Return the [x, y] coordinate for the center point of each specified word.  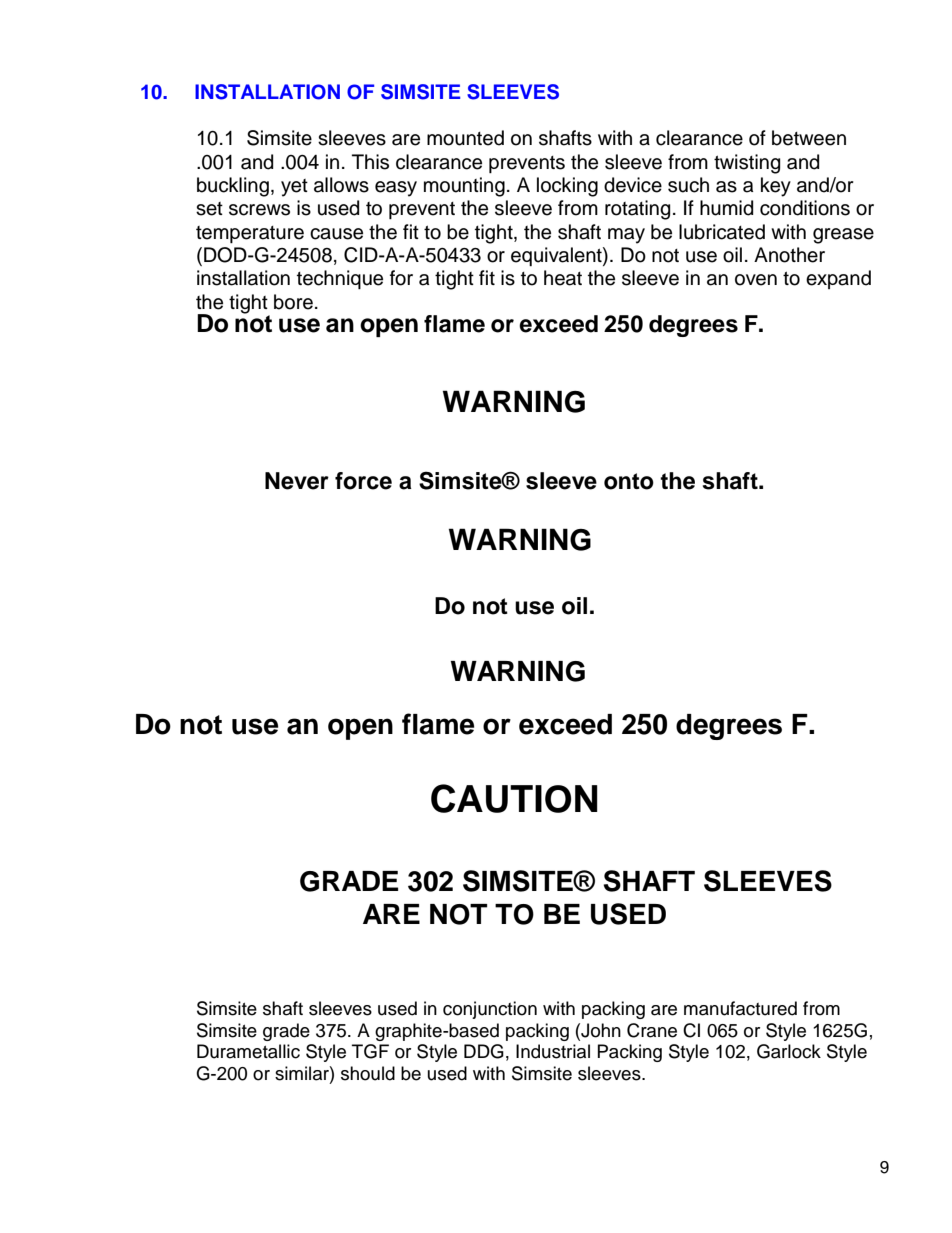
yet [294, 188]
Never [297, 481]
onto [629, 481]
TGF [370, 1051]
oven [756, 280]
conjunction [490, 1010]
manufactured [740, 1008]
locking [567, 187]
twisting [747, 164]
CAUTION [514, 798]
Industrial [553, 1051]
